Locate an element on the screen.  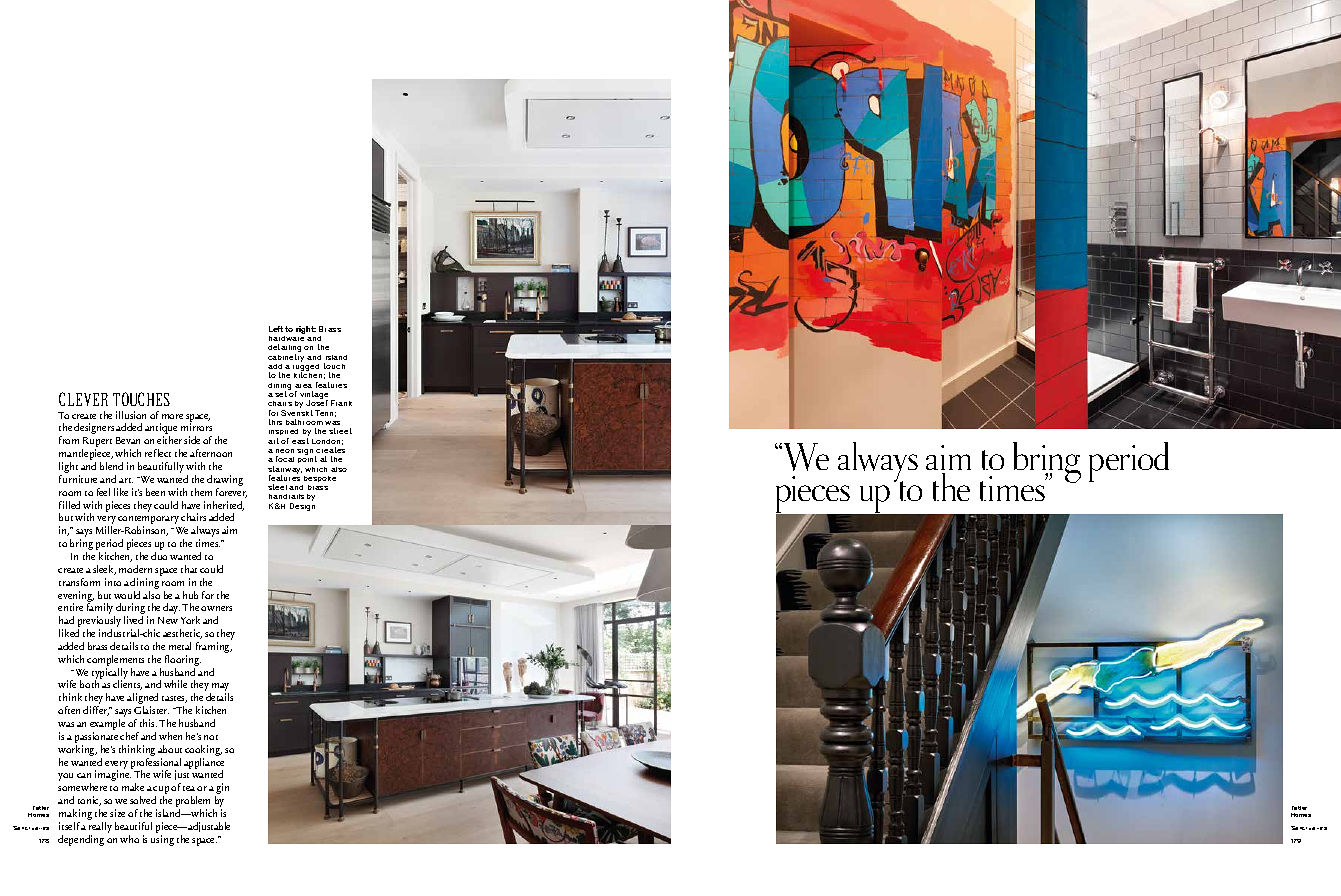
feel is located at coordinates (103, 492).
